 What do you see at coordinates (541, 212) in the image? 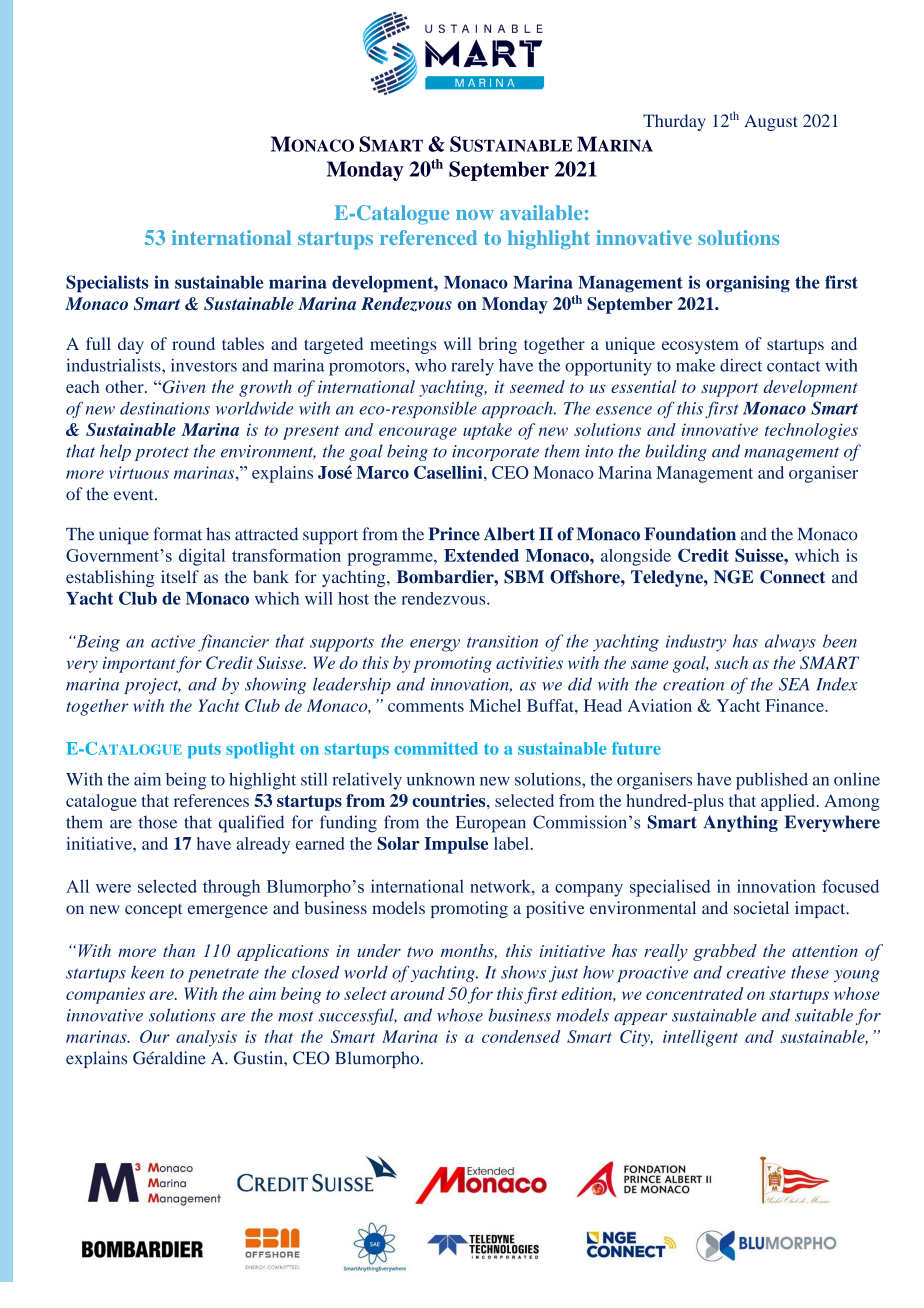
I see `available` at bounding box center [541, 212].
